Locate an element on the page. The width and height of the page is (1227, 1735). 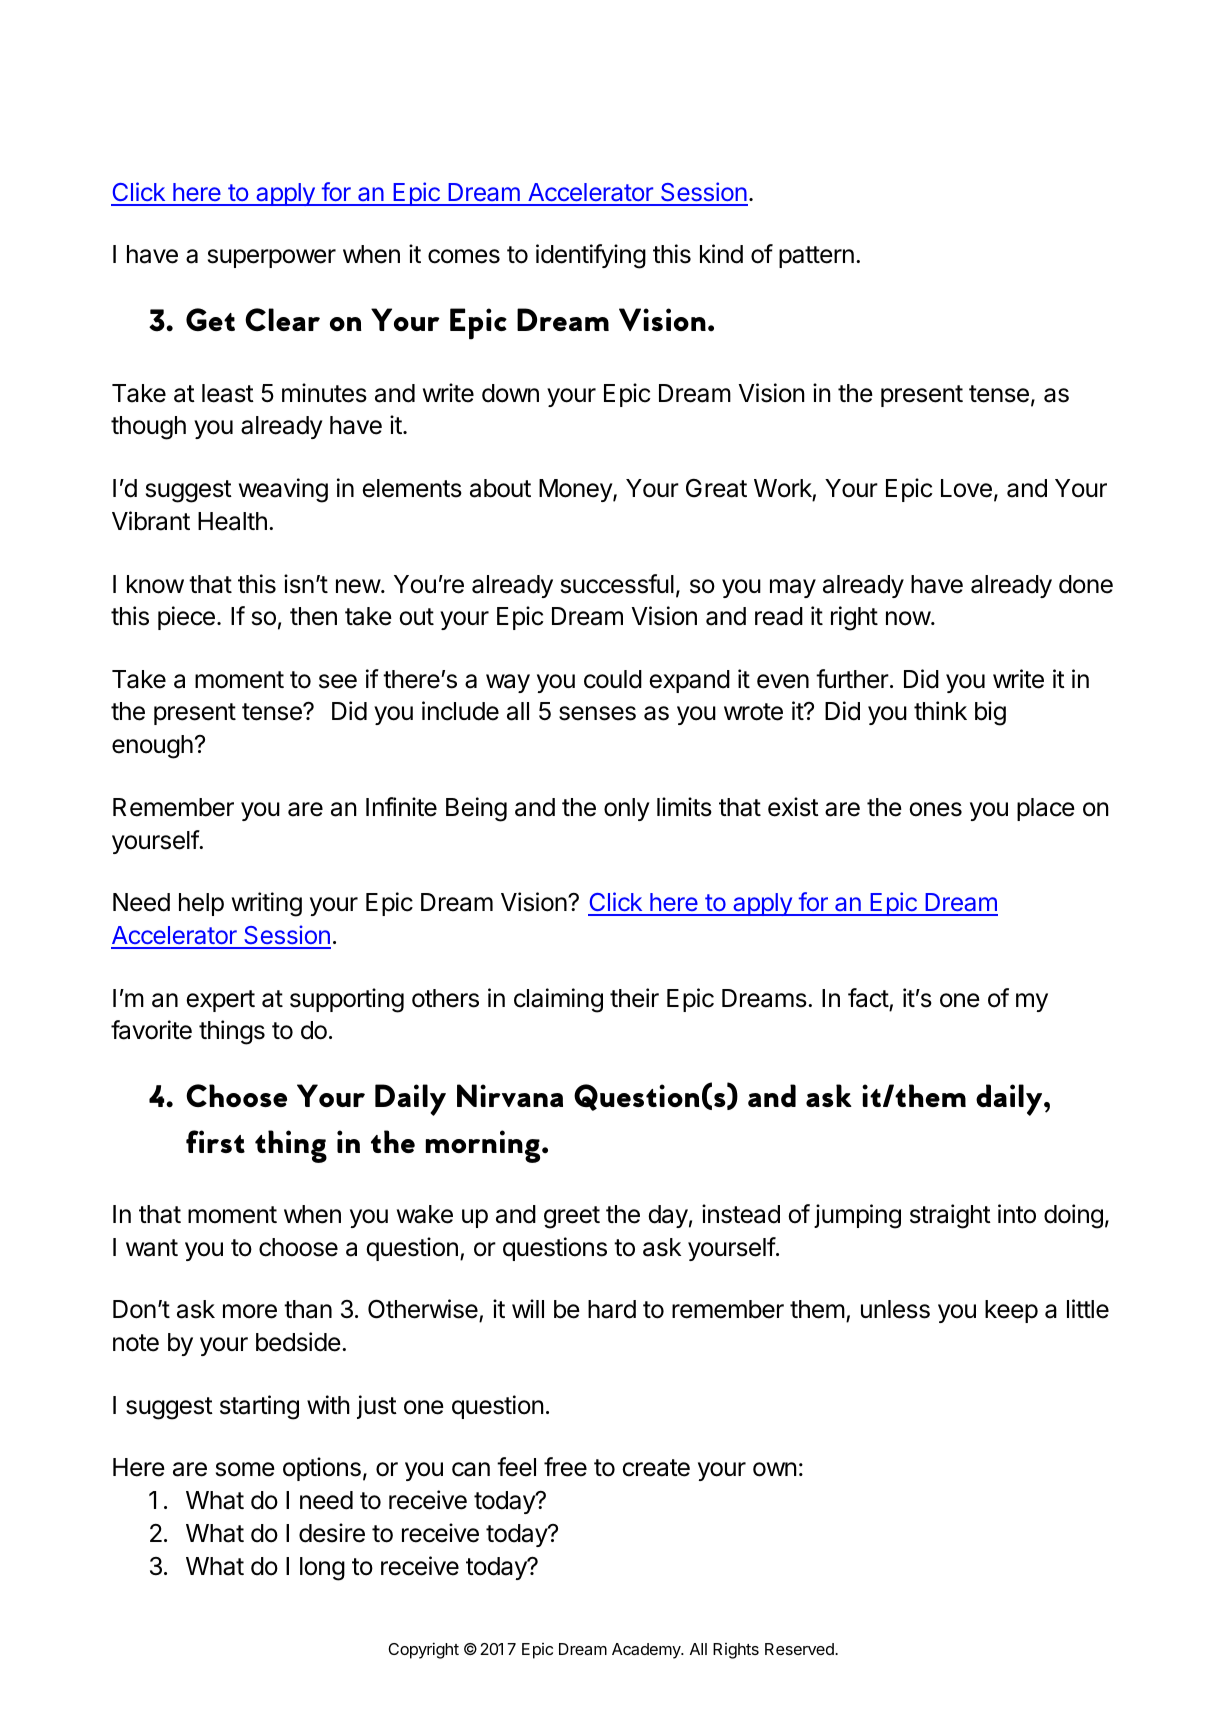
Clear is located at coordinates (282, 319).
